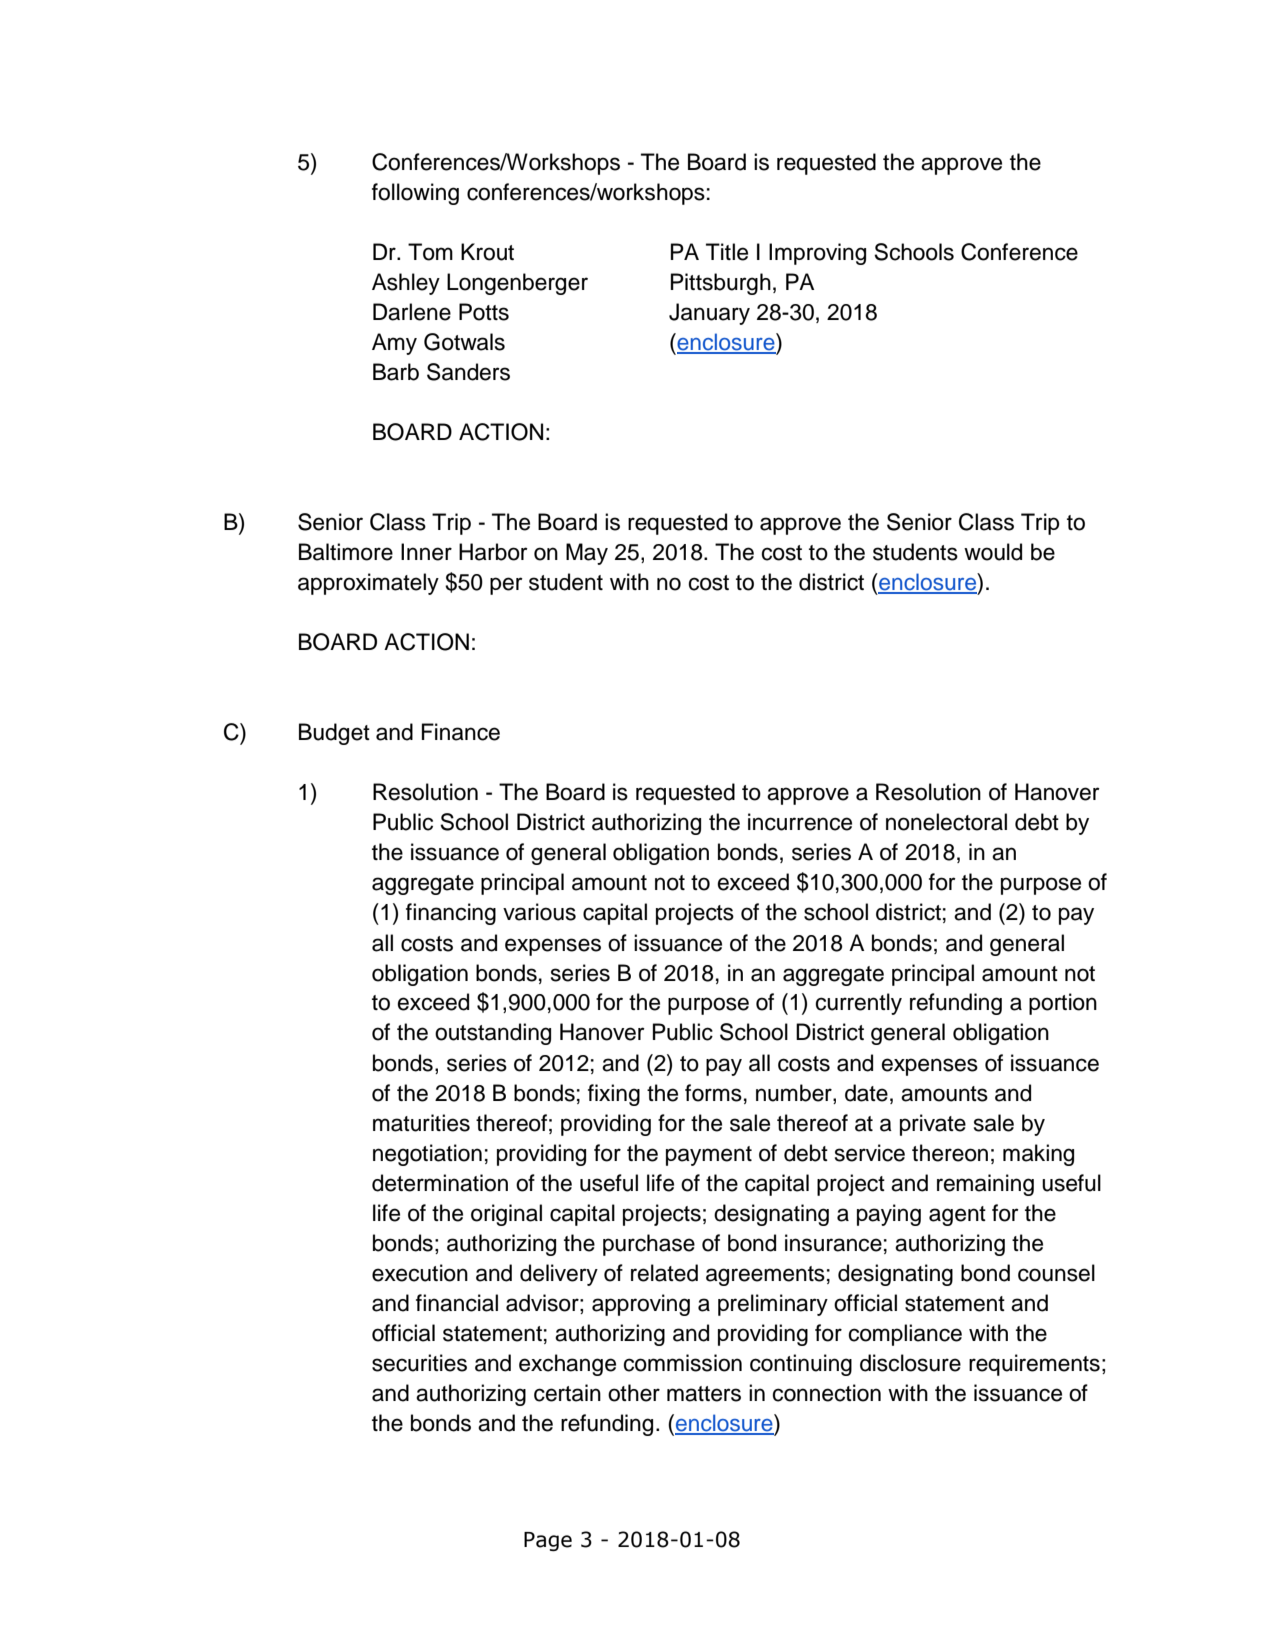  What do you see at coordinates (933, 1125) in the document?
I see `private` at bounding box center [933, 1125].
